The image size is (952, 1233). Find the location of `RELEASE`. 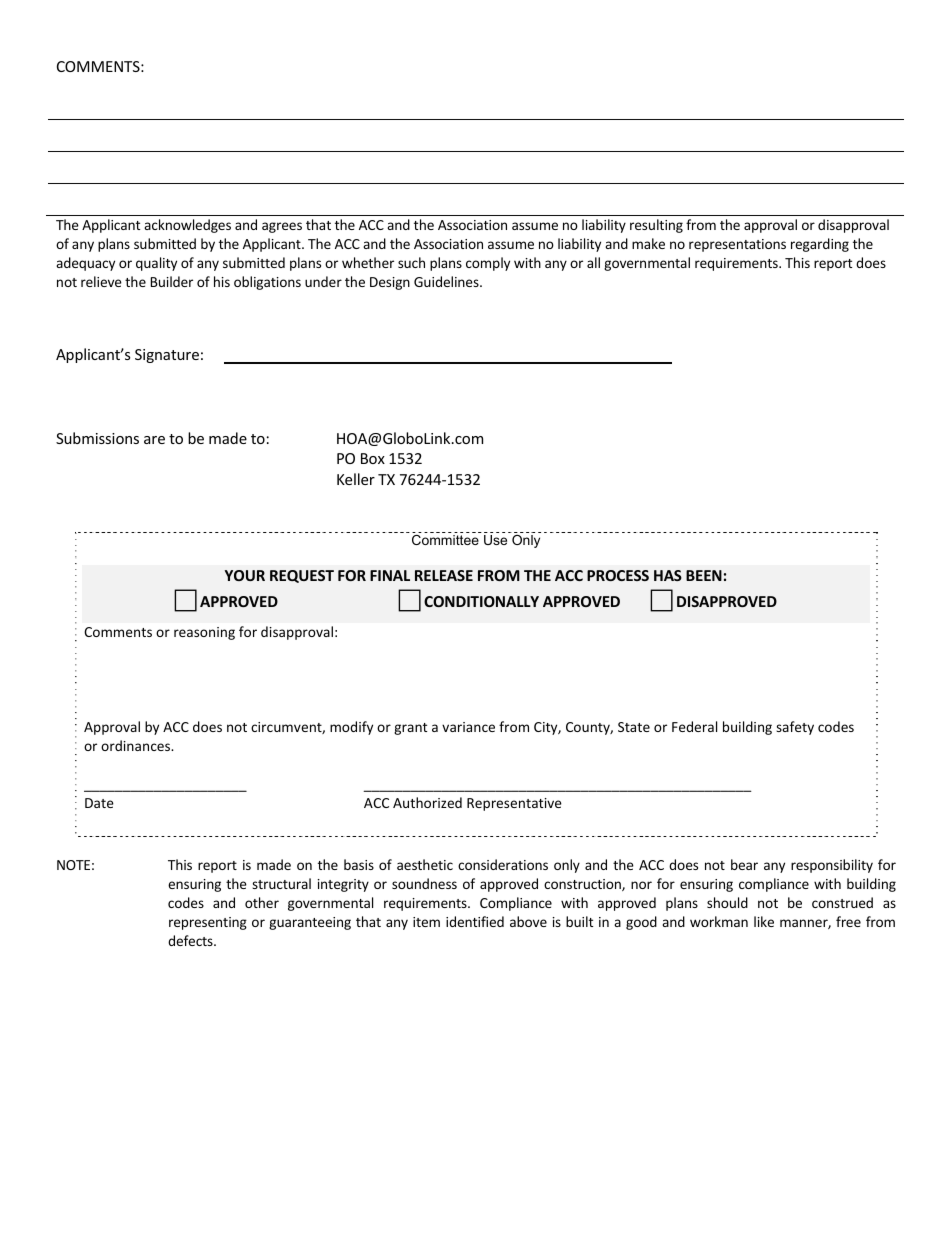

RELEASE is located at coordinates (444, 575).
